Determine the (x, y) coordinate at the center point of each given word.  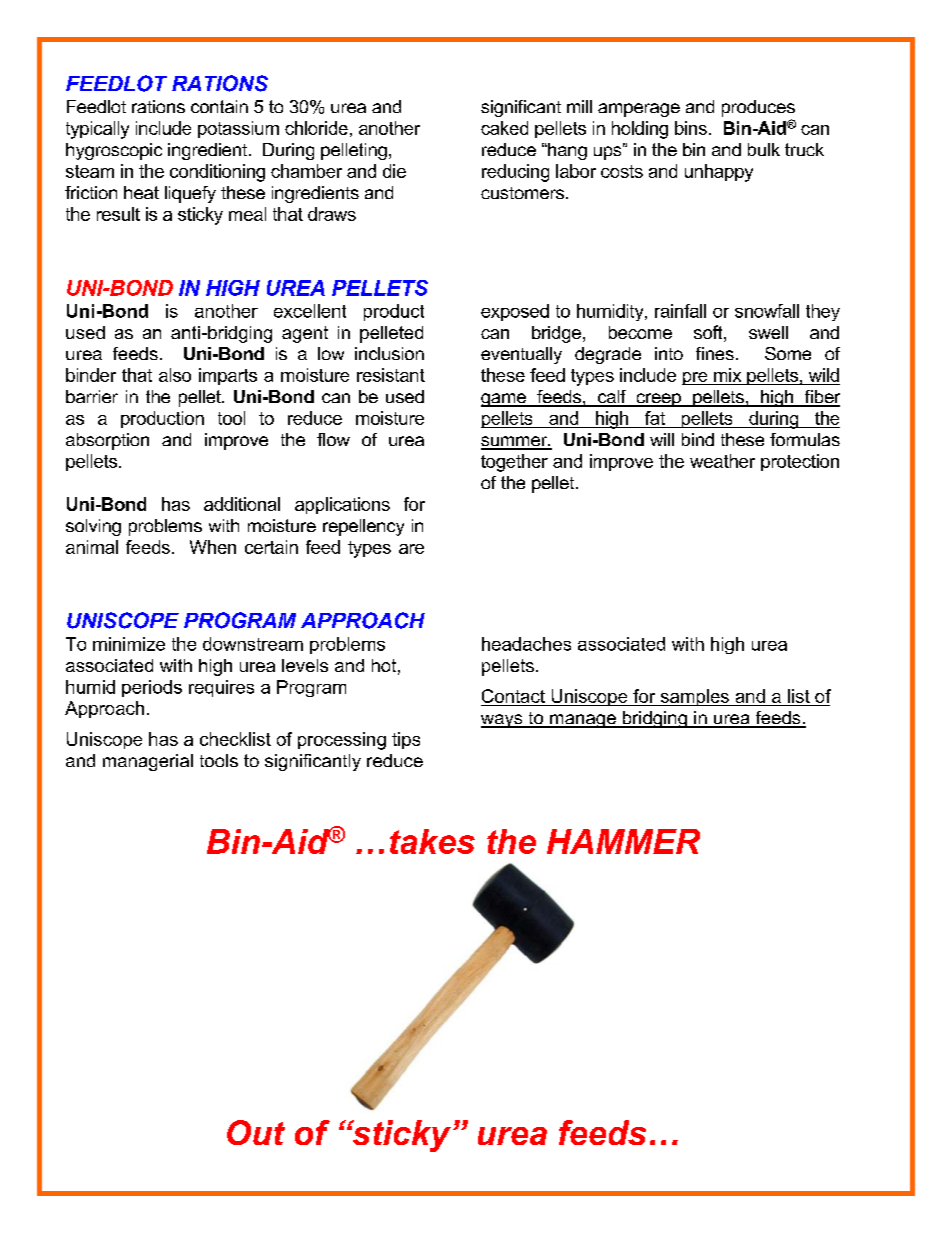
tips (406, 740)
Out (256, 1132)
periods (152, 688)
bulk (764, 149)
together (514, 463)
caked (504, 128)
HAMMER (623, 841)
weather (722, 461)
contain (219, 106)
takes (432, 841)
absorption (107, 441)
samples (694, 697)
